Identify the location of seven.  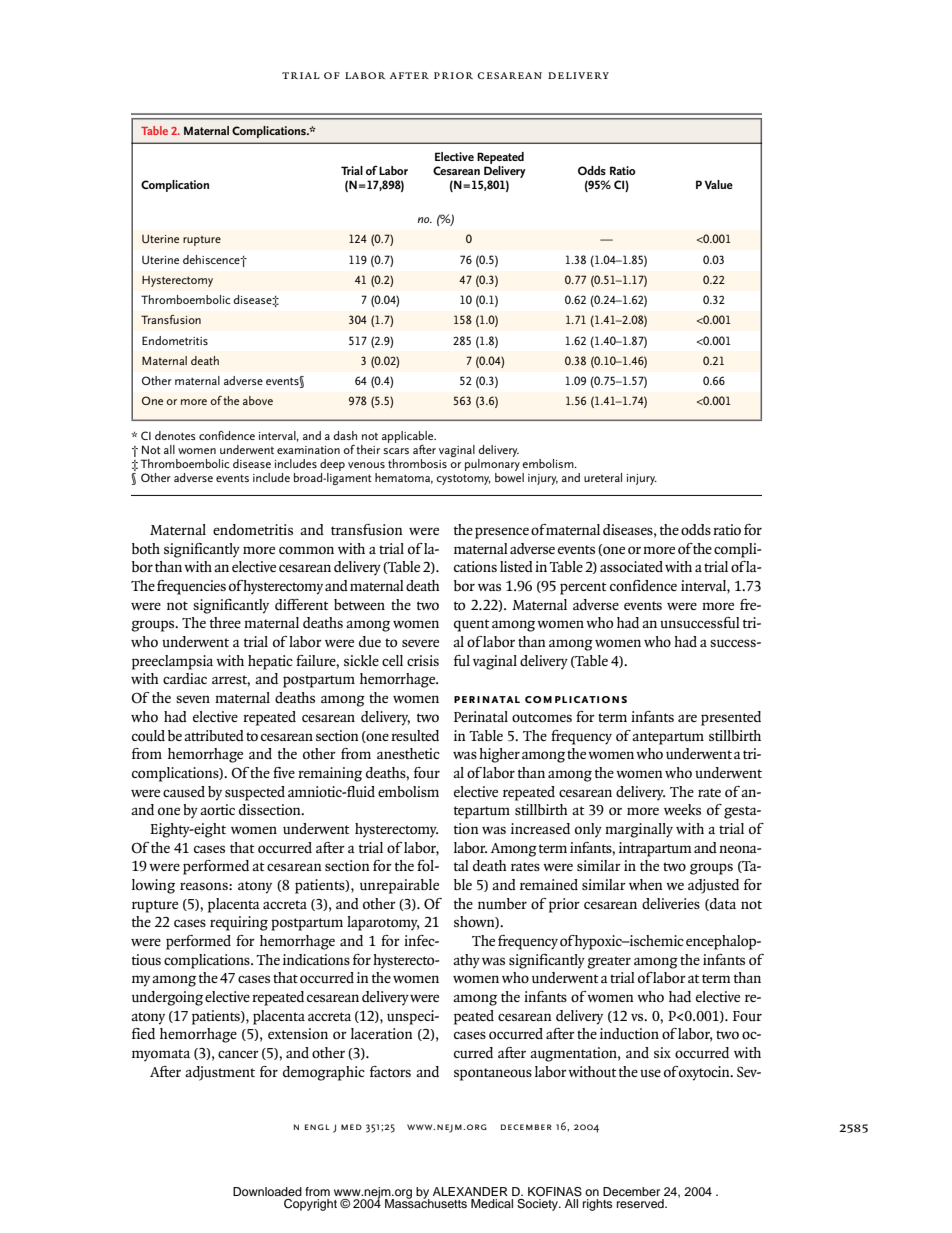
(193, 699).
